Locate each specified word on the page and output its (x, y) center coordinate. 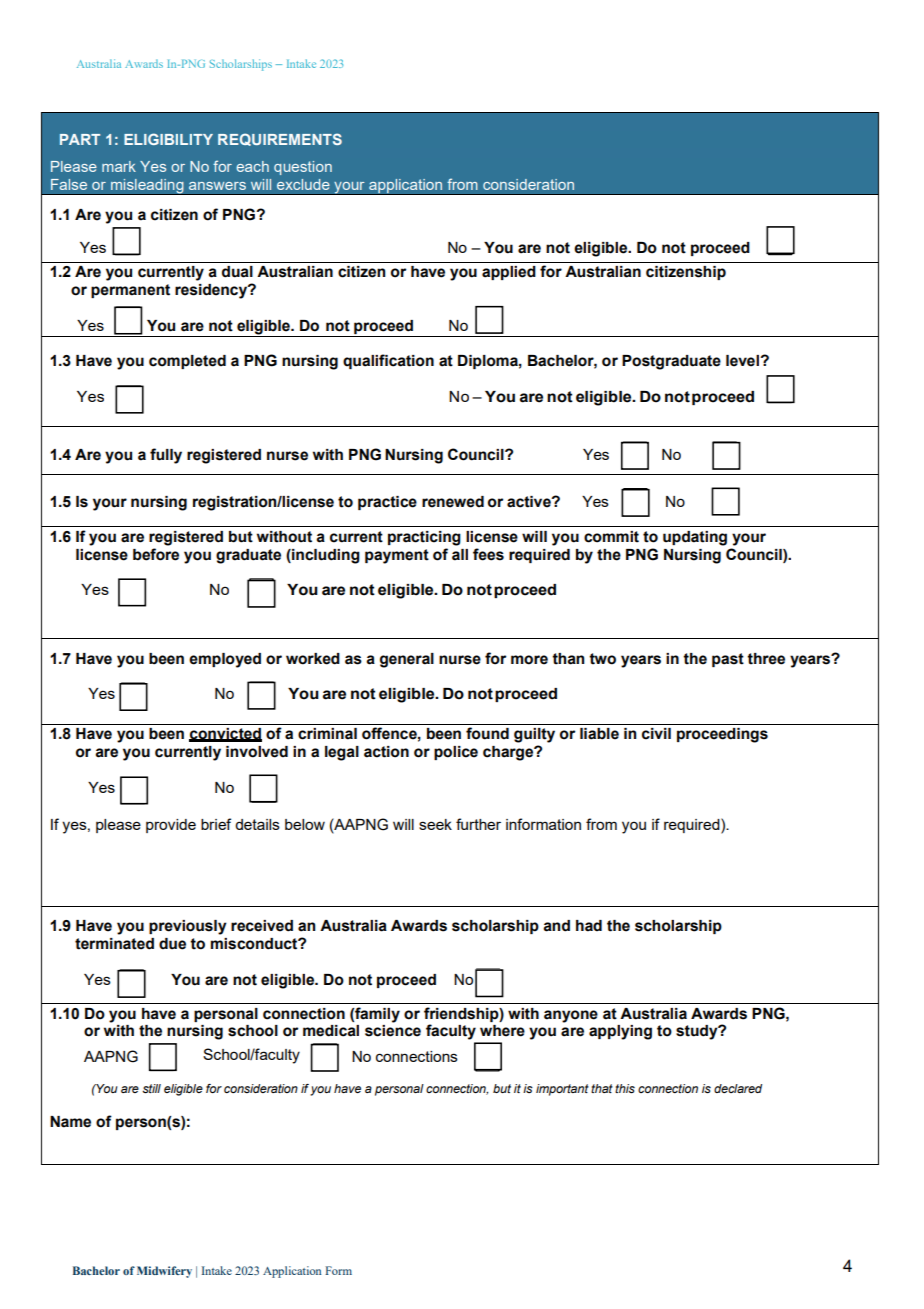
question (303, 168)
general (407, 660)
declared (738, 1088)
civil (656, 734)
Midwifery (164, 1272)
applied (509, 273)
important (562, 1090)
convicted (225, 735)
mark (119, 166)
